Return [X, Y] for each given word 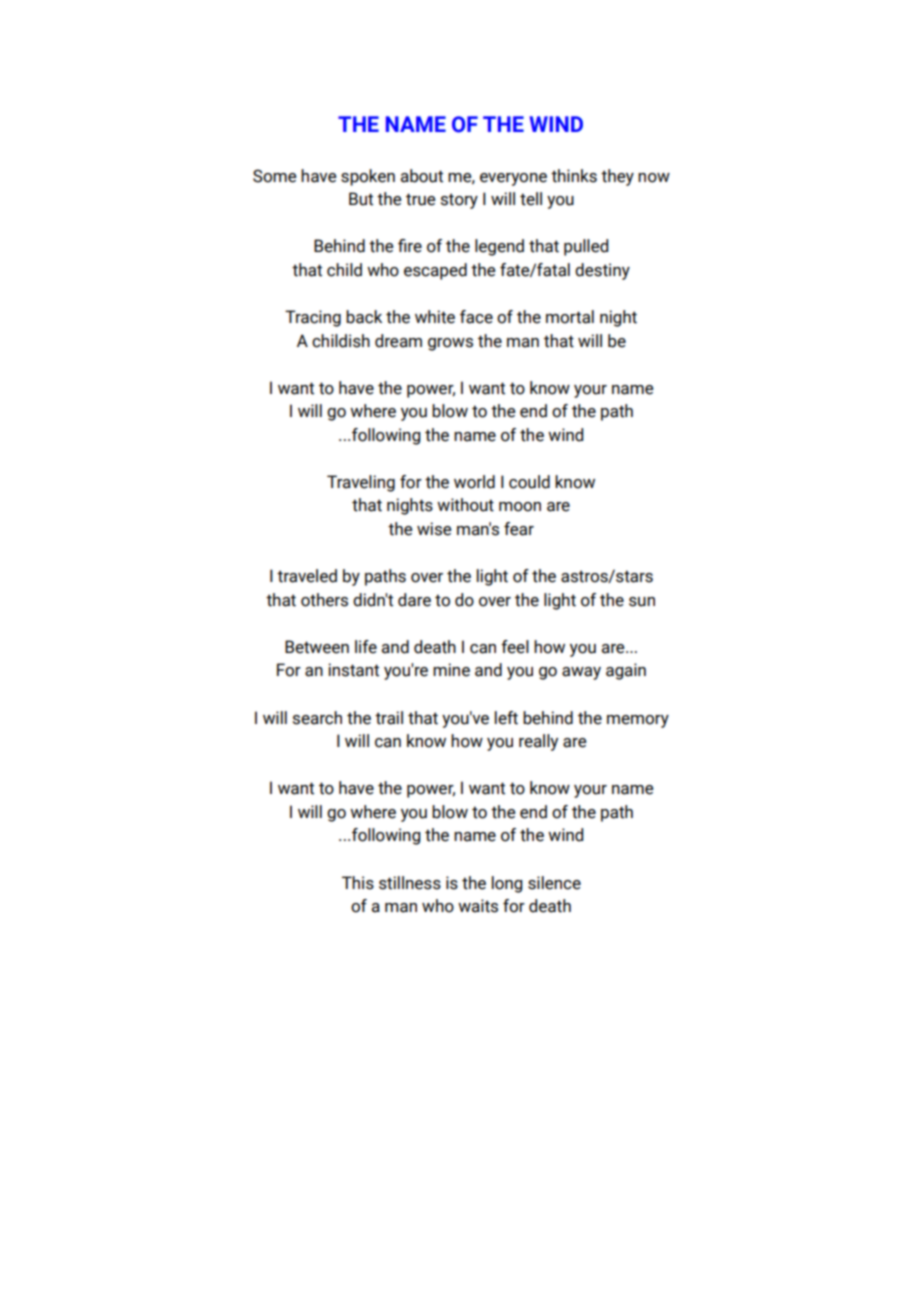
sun [642, 602]
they [617, 177]
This [358, 883]
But [361, 199]
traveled [307, 576]
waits [478, 906]
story [459, 201]
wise [434, 529]
